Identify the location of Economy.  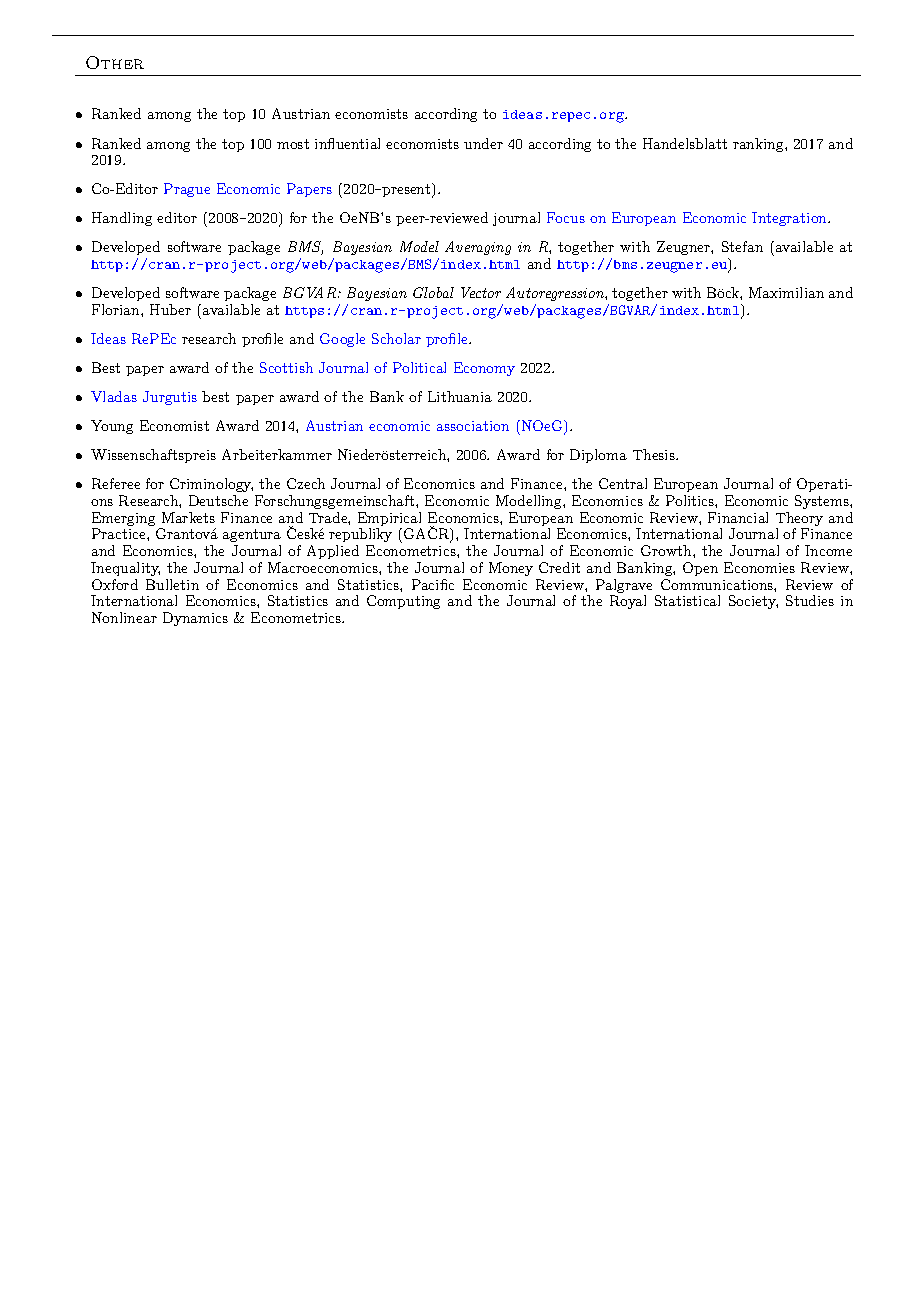
(484, 369).
